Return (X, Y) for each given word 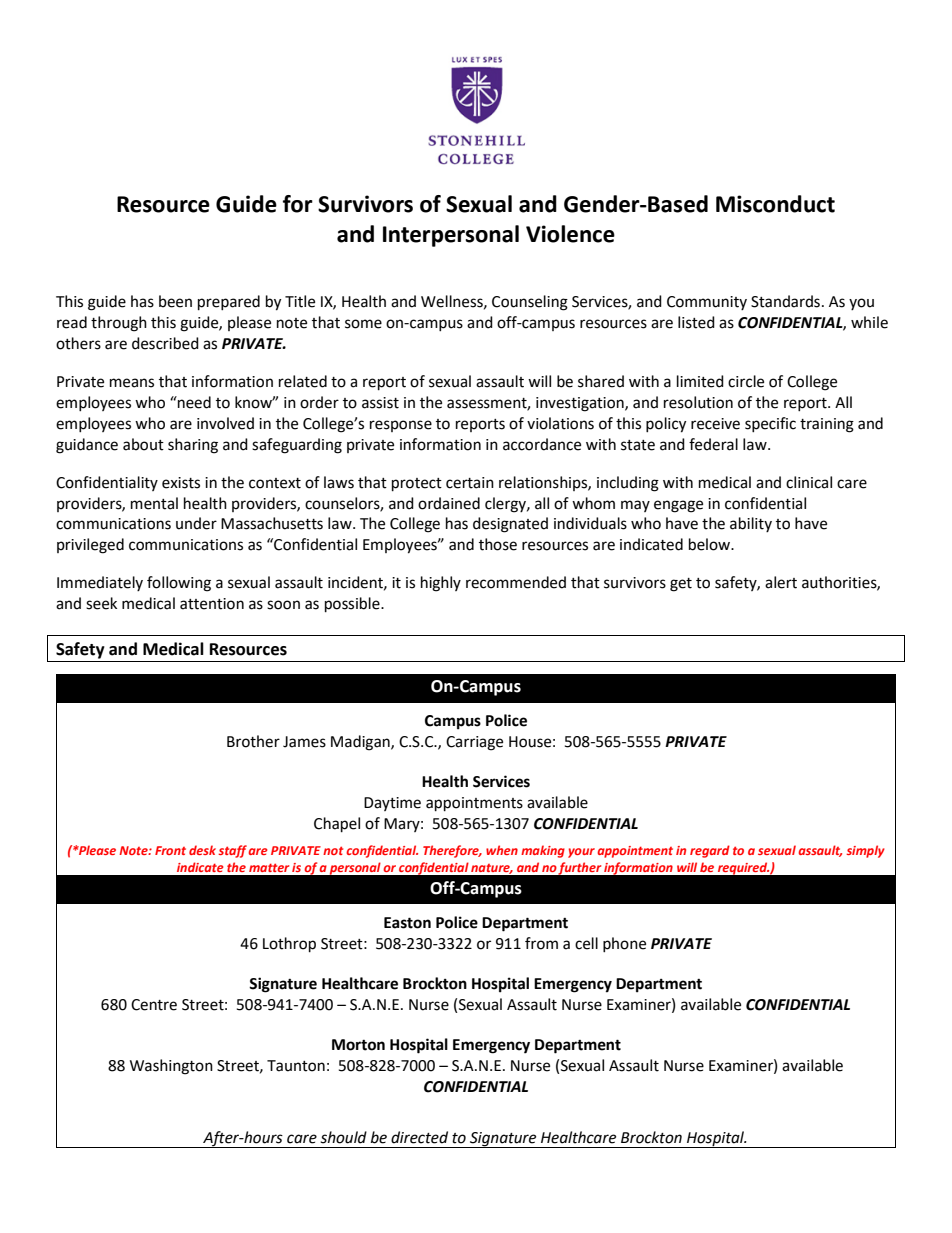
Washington (171, 1067)
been (175, 301)
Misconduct (775, 204)
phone (624, 944)
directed (419, 1137)
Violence (570, 234)
